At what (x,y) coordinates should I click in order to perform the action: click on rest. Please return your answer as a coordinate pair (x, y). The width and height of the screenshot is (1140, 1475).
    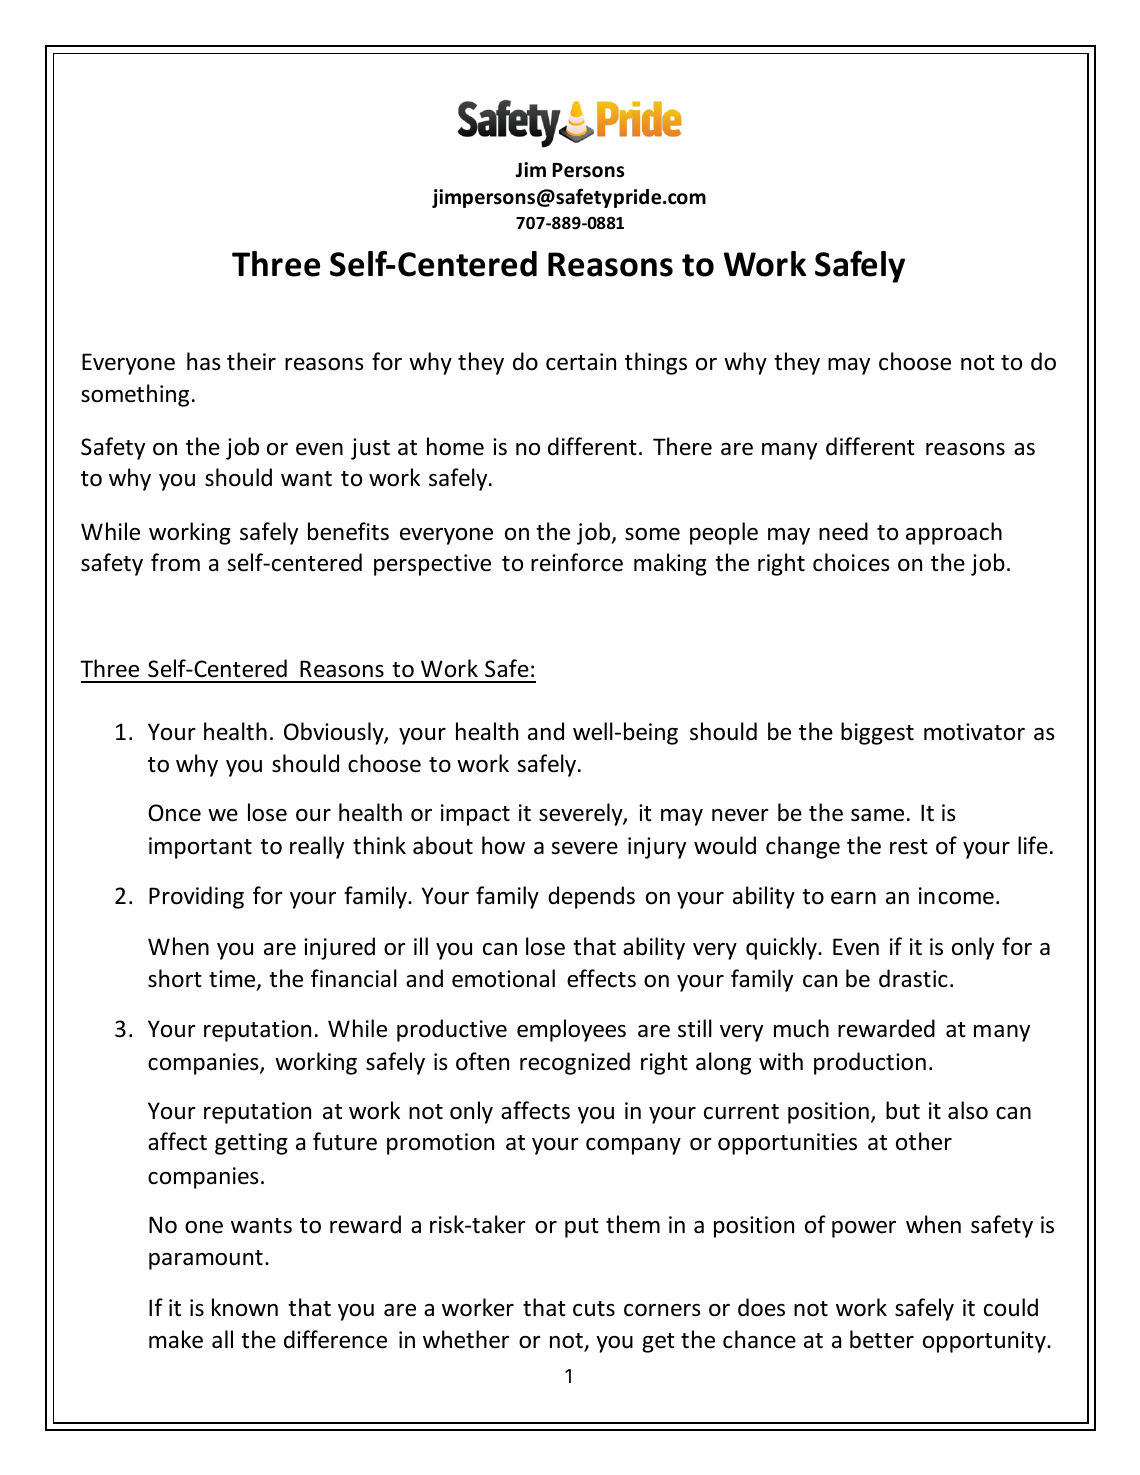
    Looking at the image, I should click on (909, 847).
